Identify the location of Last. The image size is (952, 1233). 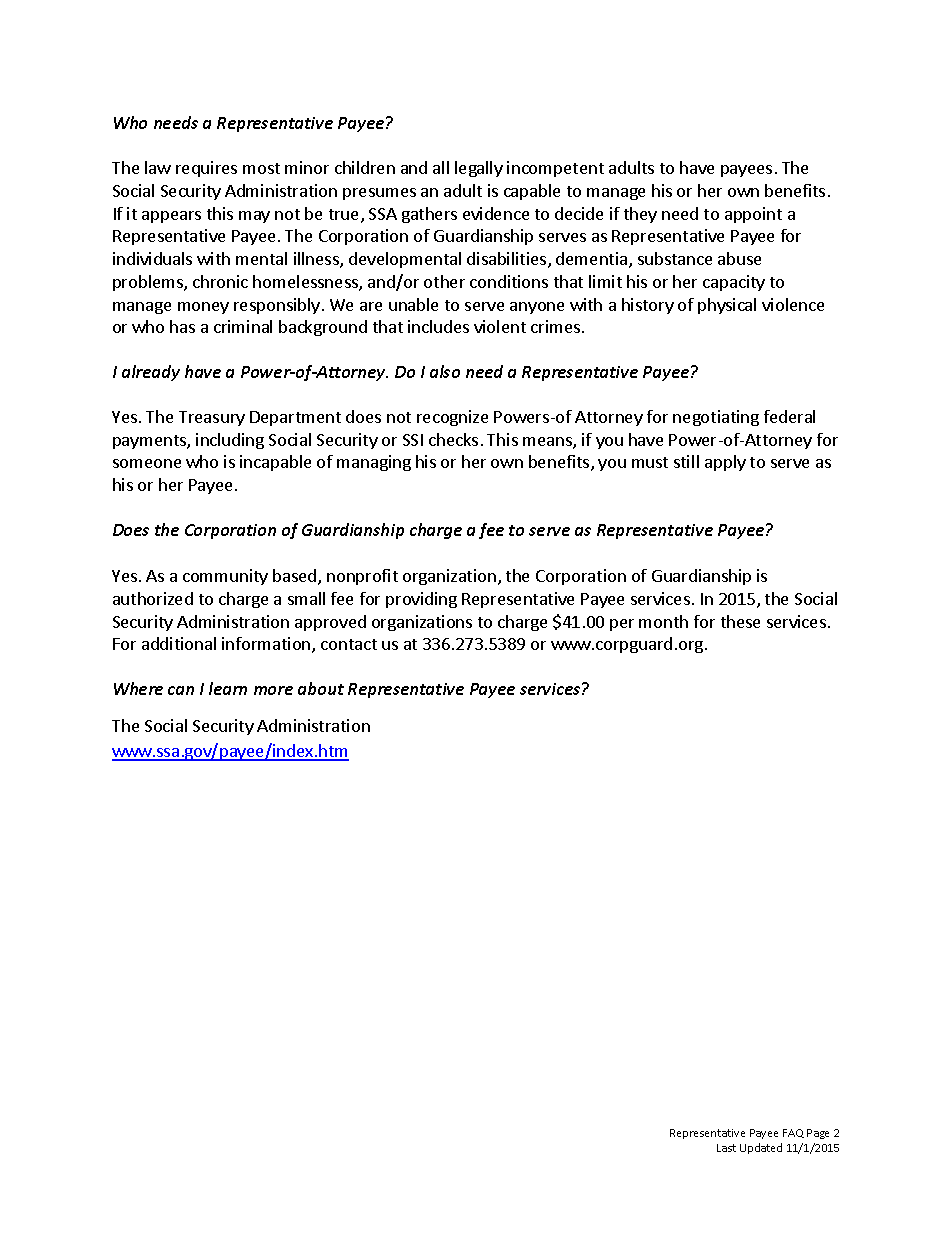
(726, 1148).
